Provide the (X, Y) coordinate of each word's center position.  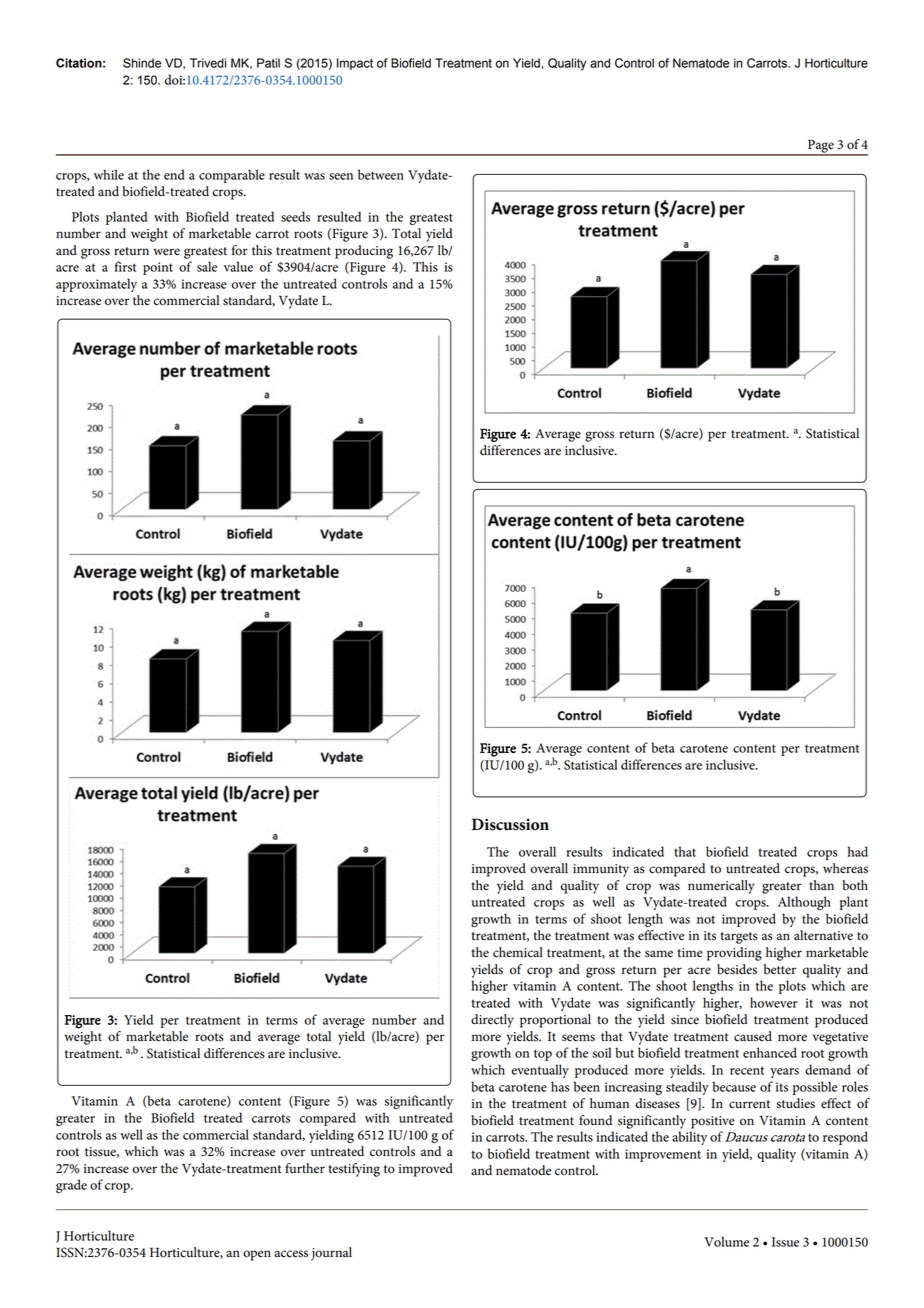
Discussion (510, 824)
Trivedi (208, 63)
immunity (601, 870)
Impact (355, 64)
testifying (354, 1170)
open (257, 1255)
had (858, 851)
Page (821, 147)
